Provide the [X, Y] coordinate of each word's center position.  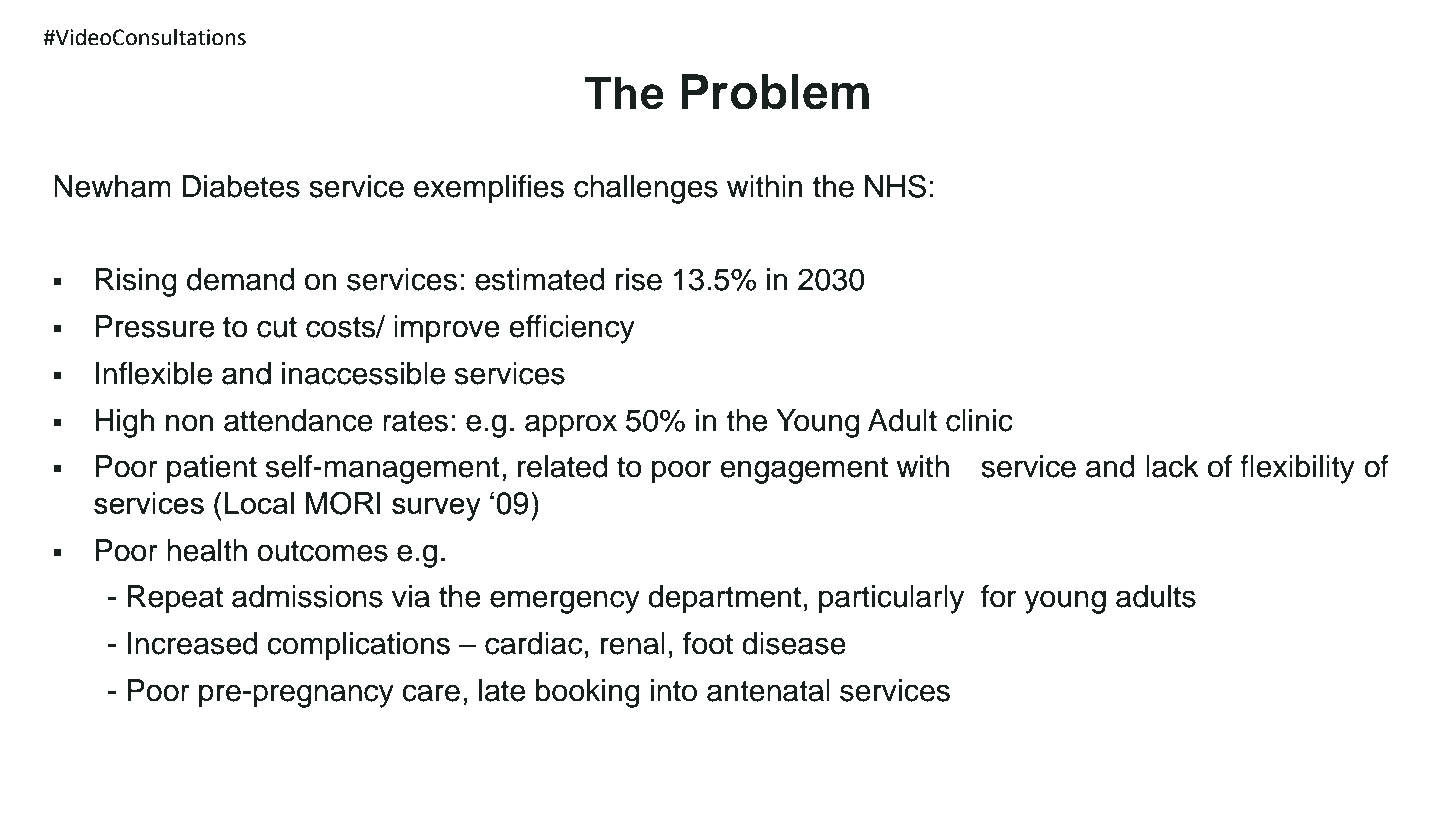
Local [259, 503]
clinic [979, 420]
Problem [775, 92]
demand [241, 279]
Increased [193, 643]
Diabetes [241, 186]
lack [1172, 466]
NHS [895, 186]
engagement [804, 470]
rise [639, 279]
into [674, 690]
